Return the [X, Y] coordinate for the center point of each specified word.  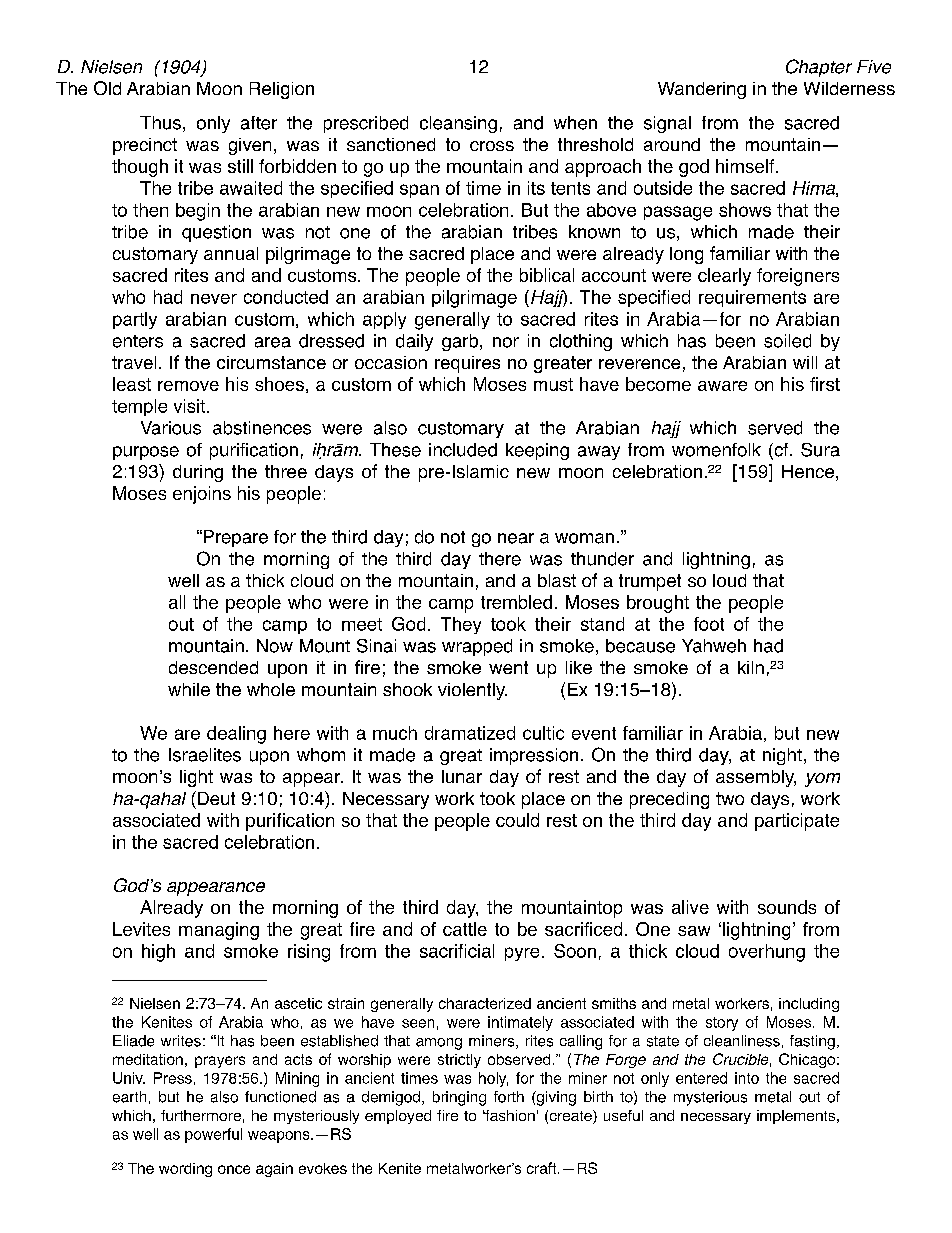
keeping [537, 451]
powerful [213, 1135]
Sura [820, 450]
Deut [215, 798]
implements [797, 1117]
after [259, 123]
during [198, 473]
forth [509, 1097]
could [517, 820]
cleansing [458, 124]
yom [822, 780]
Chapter [819, 68]
